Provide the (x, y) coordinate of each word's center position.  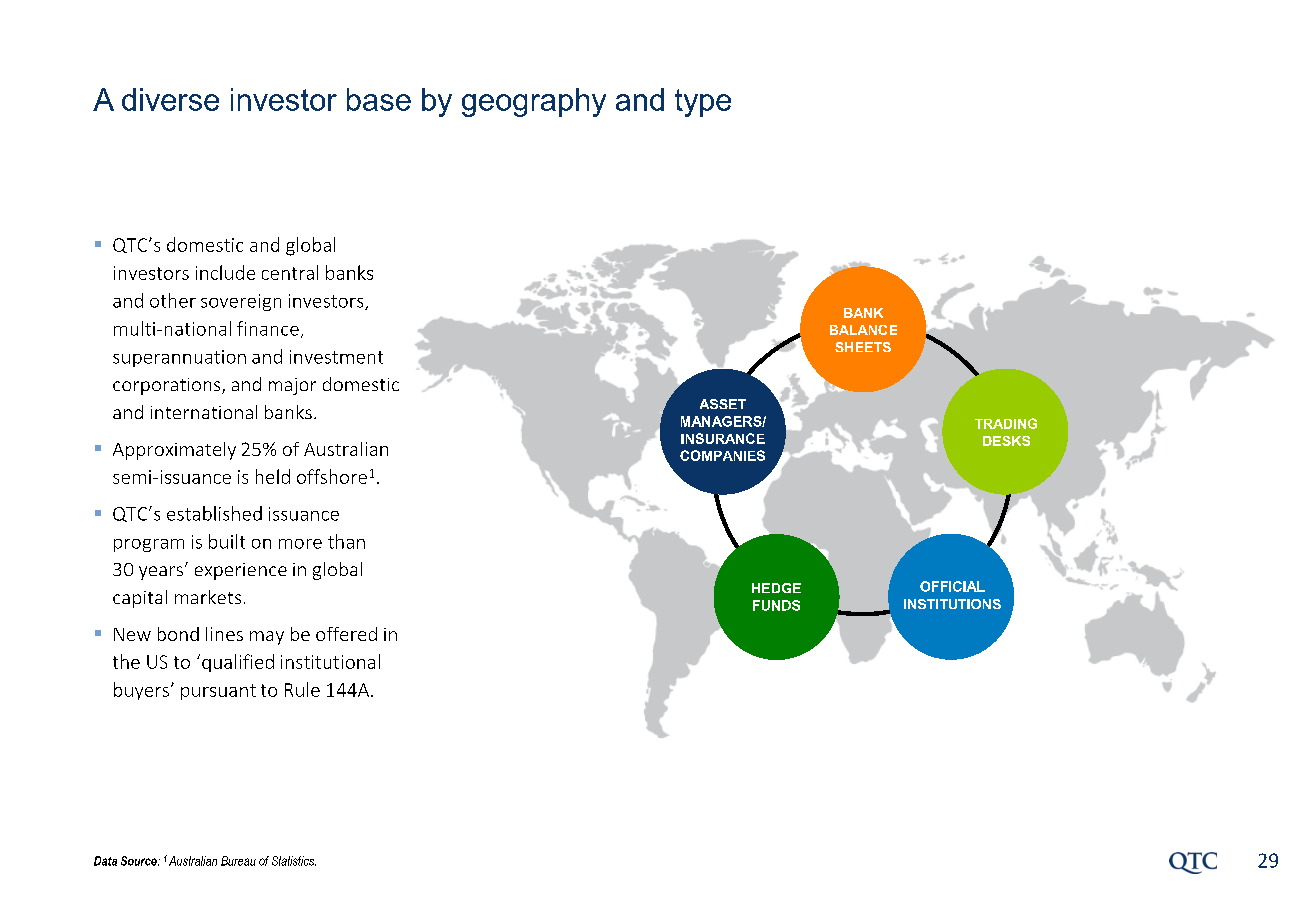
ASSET (723, 404)
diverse (170, 99)
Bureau (238, 861)
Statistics (294, 861)
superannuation (179, 358)
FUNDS (776, 605)
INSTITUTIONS (952, 604)
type (703, 103)
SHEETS (863, 347)
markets (208, 597)
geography (534, 102)
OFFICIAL (952, 586)
